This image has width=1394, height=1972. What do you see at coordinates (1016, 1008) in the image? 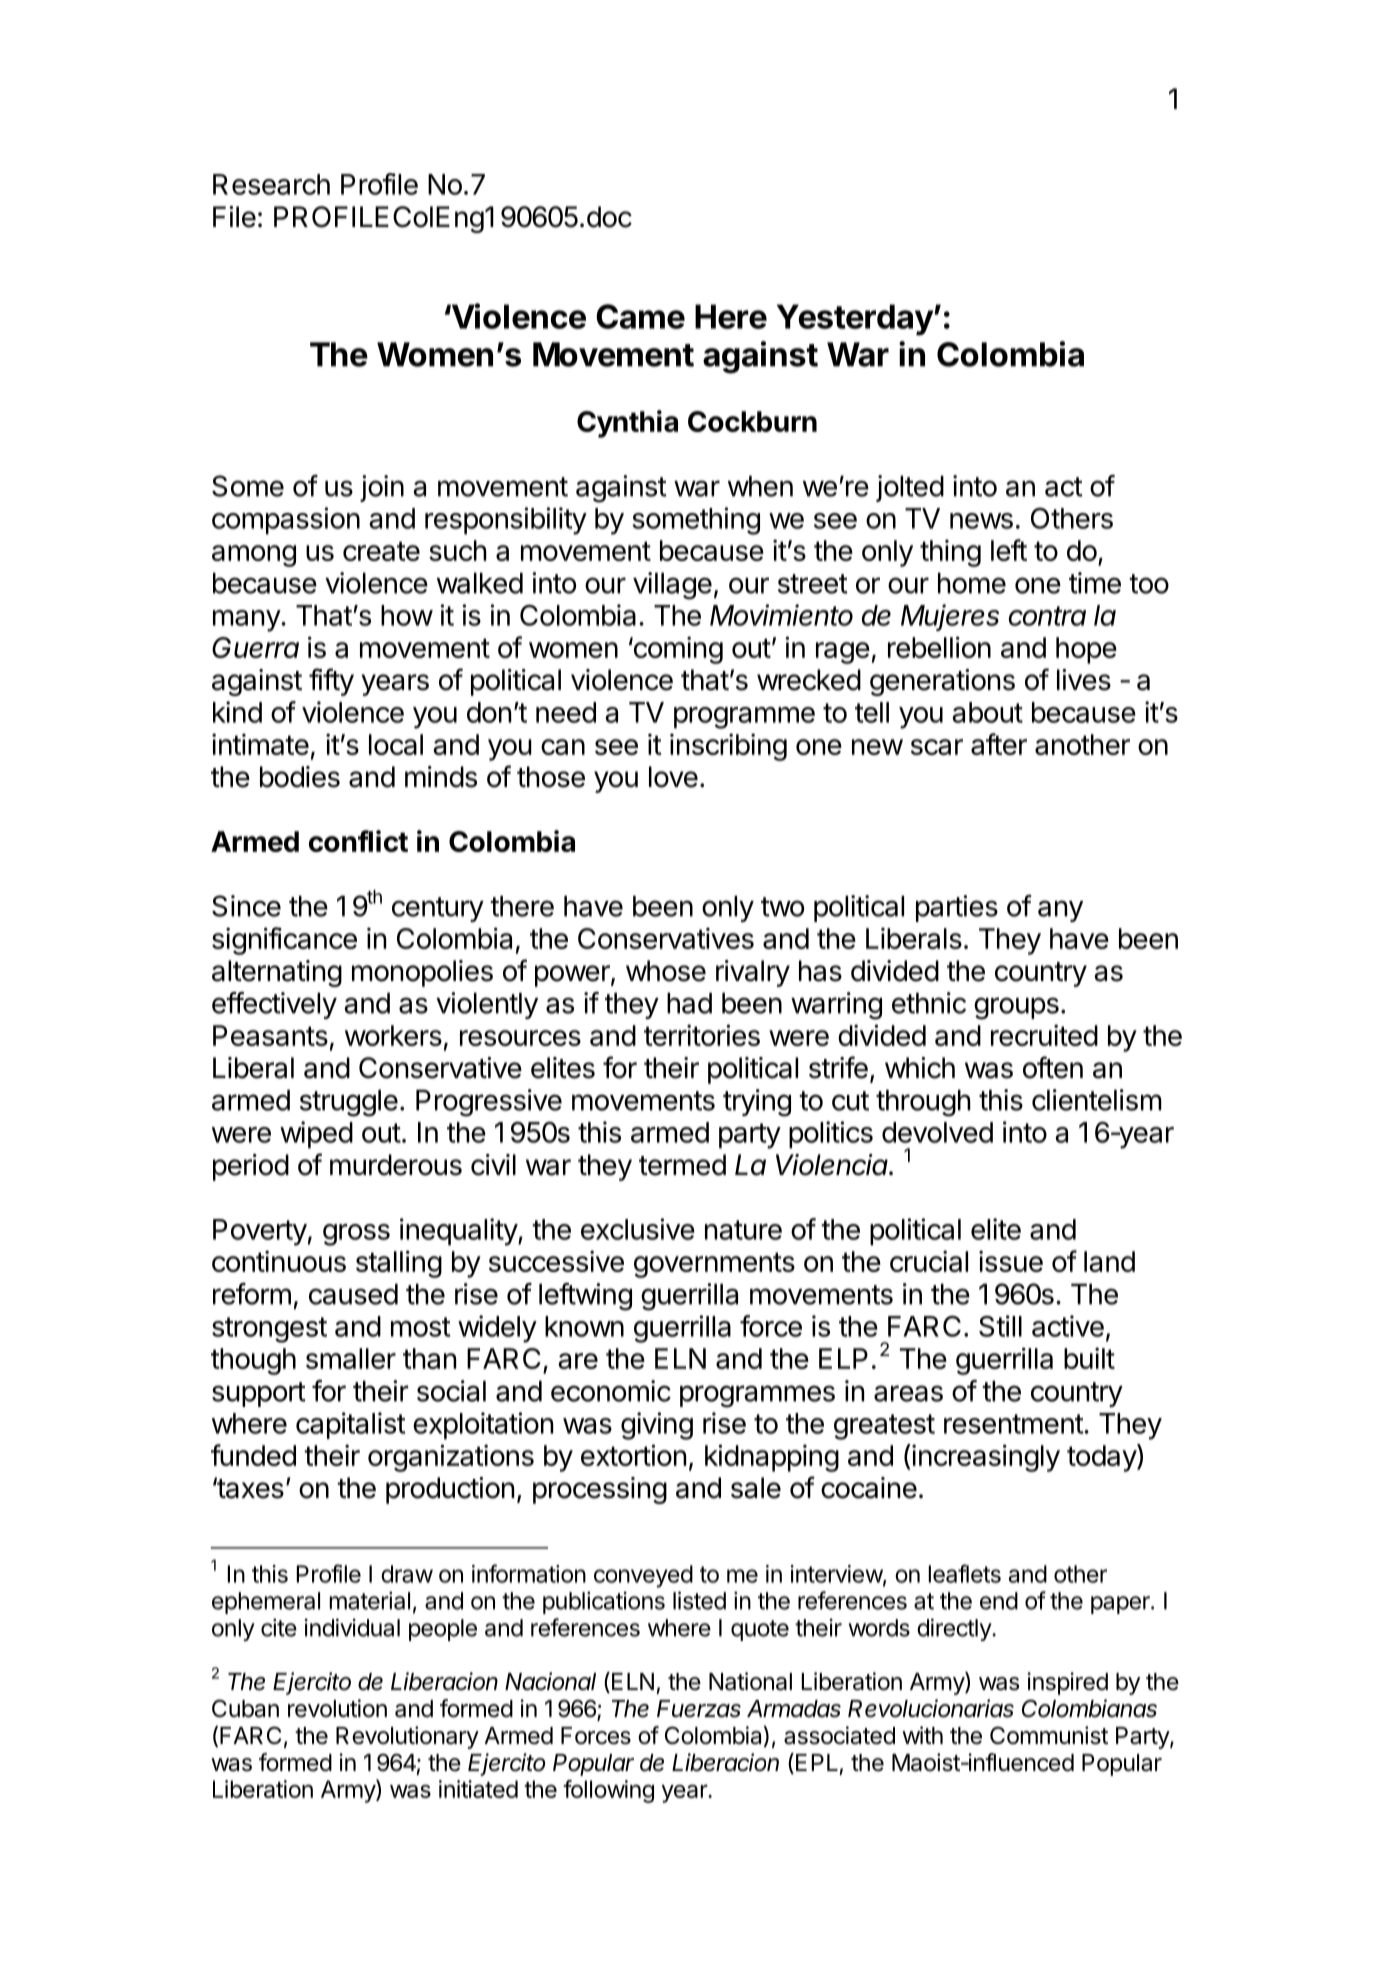
I see `groups` at bounding box center [1016, 1008].
